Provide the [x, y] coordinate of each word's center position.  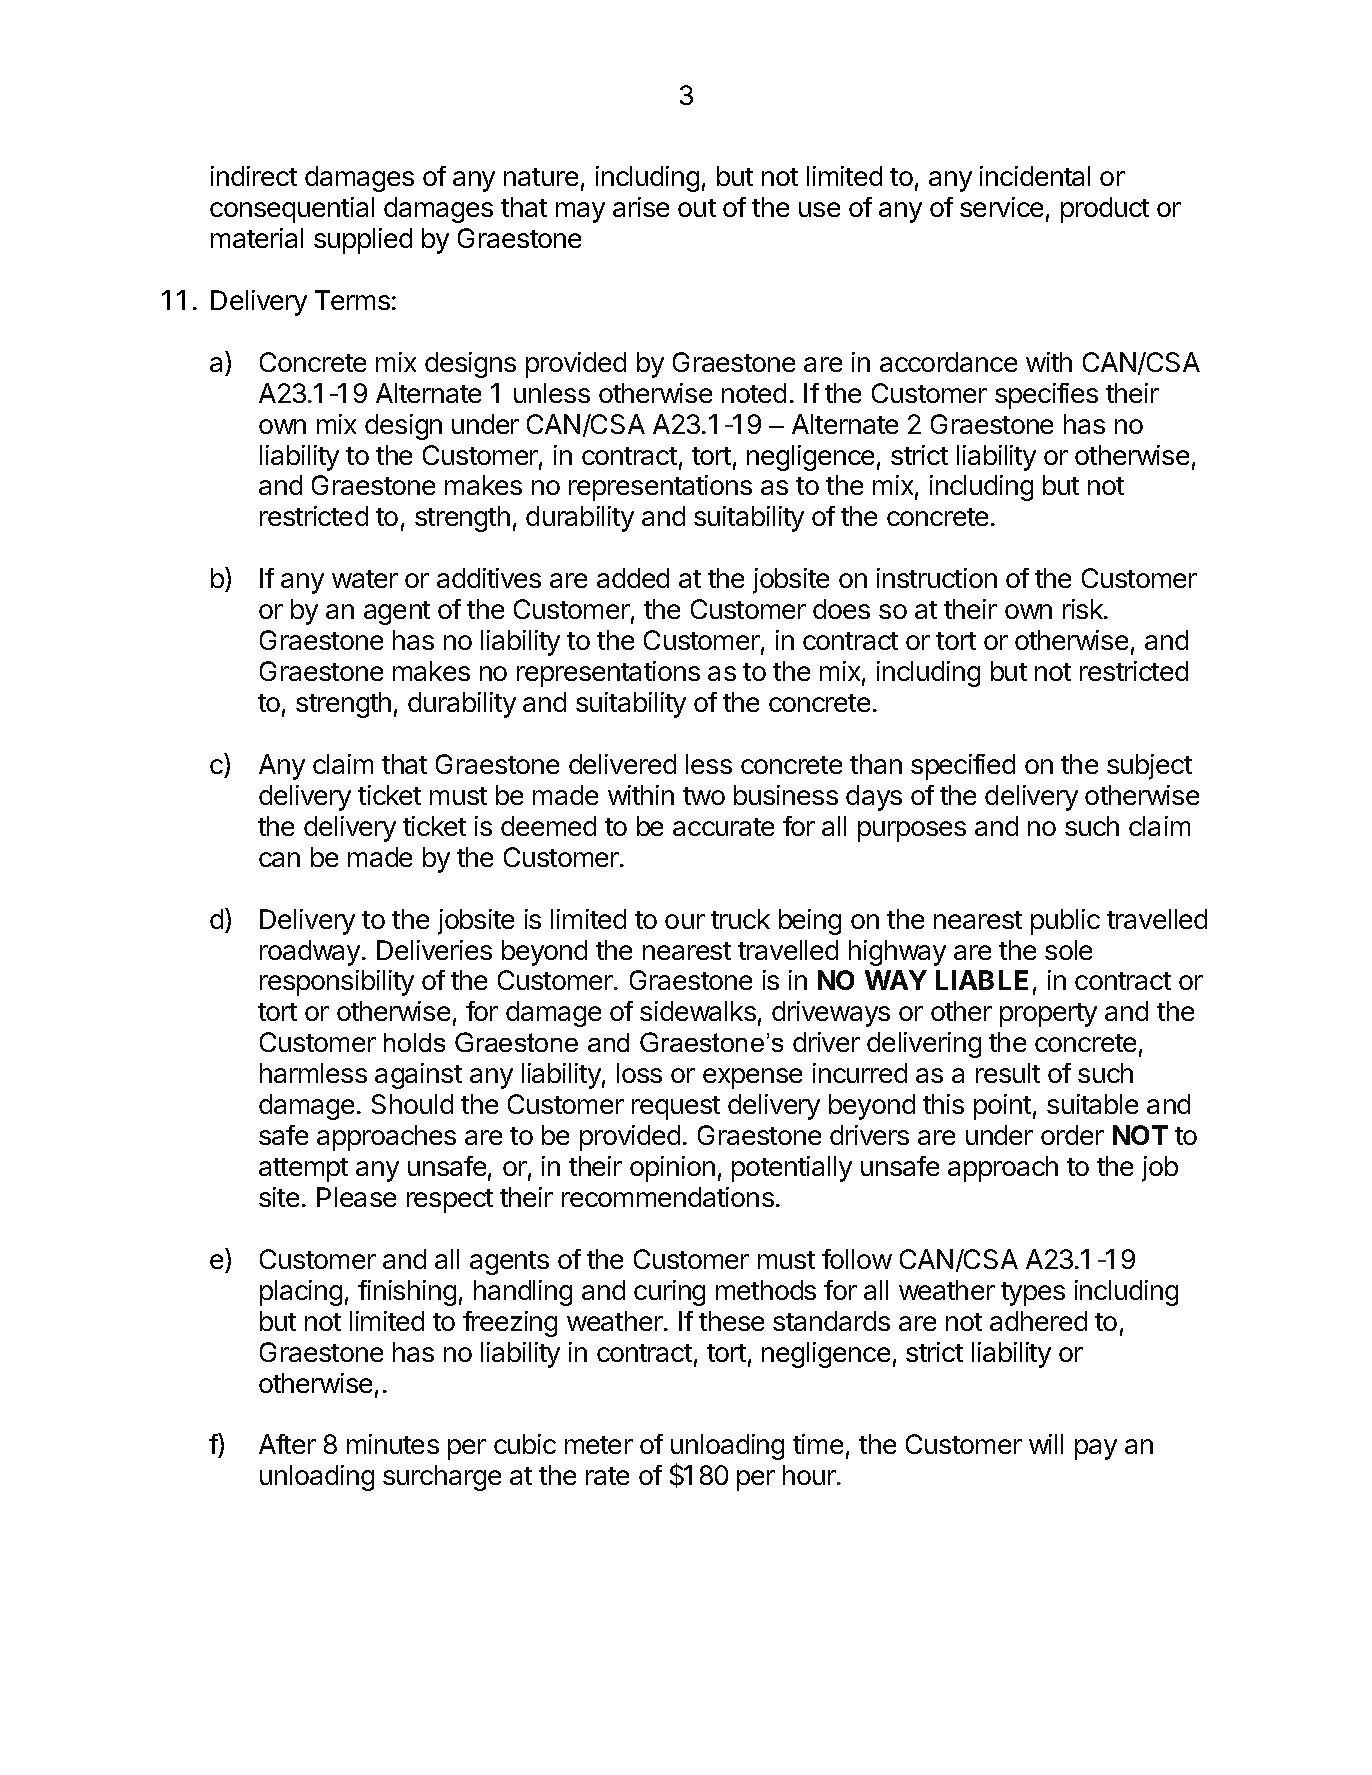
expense [752, 1078]
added [633, 578]
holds [414, 1042]
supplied [363, 241]
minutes [393, 1444]
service [1001, 207]
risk [1084, 609]
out [697, 208]
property [1048, 1015]
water [365, 579]
